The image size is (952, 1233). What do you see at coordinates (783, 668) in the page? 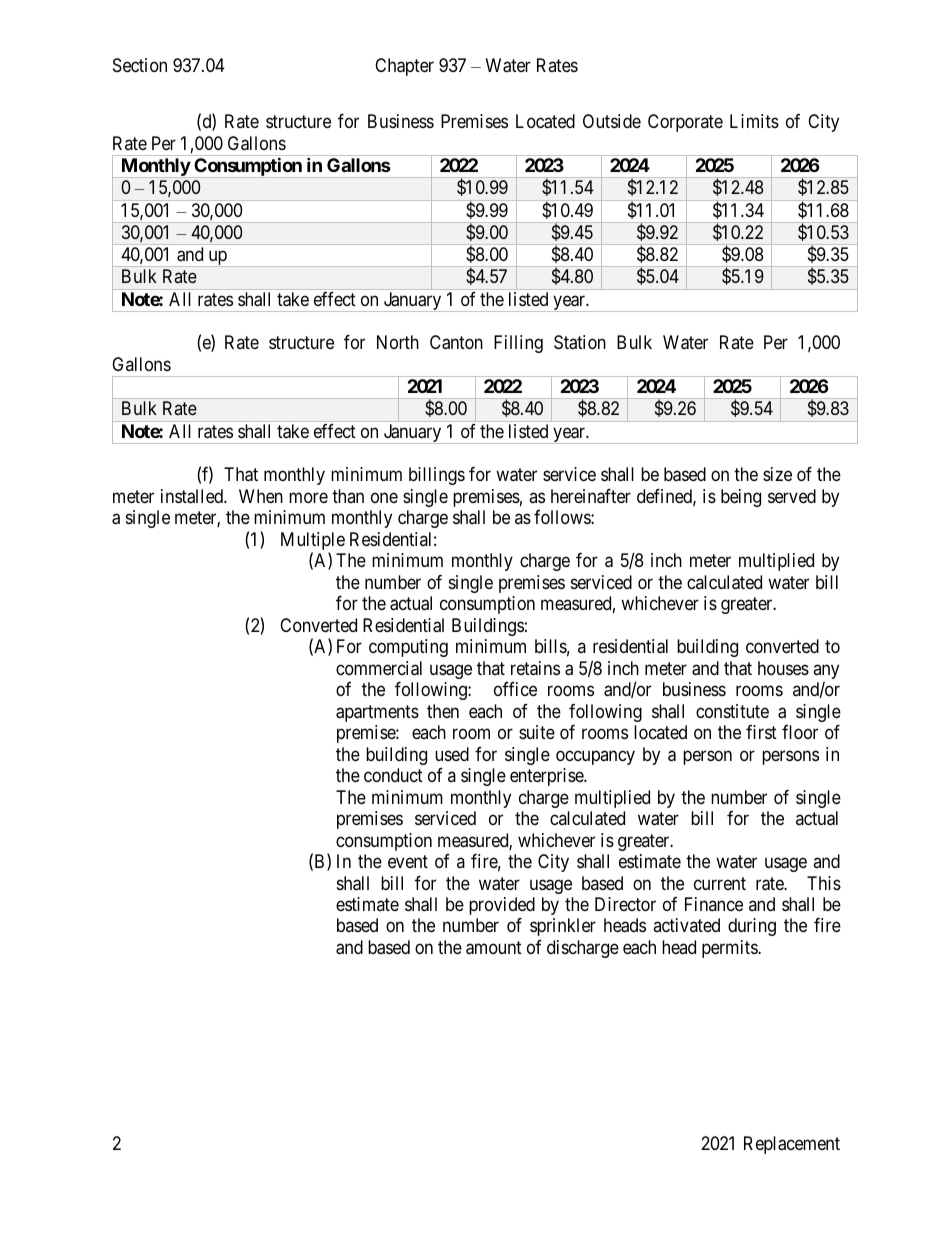
I see `houses` at bounding box center [783, 668].
